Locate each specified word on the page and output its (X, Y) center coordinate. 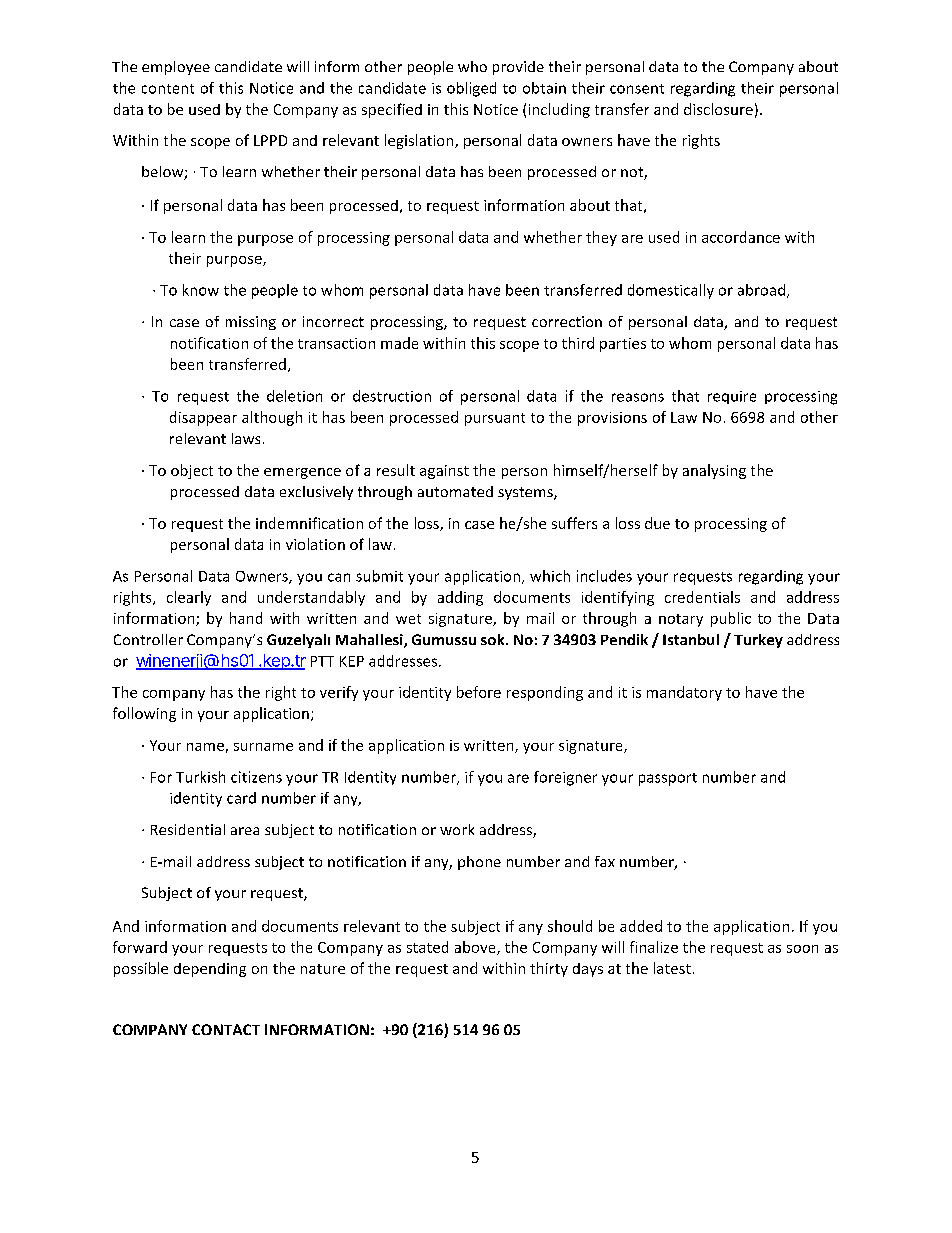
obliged (471, 89)
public (731, 619)
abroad (761, 290)
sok (494, 639)
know (201, 290)
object (192, 471)
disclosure (718, 109)
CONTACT (226, 1029)
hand (246, 618)
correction (567, 321)
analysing (714, 471)
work (457, 829)
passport (668, 779)
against (444, 472)
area (245, 831)
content (168, 89)
